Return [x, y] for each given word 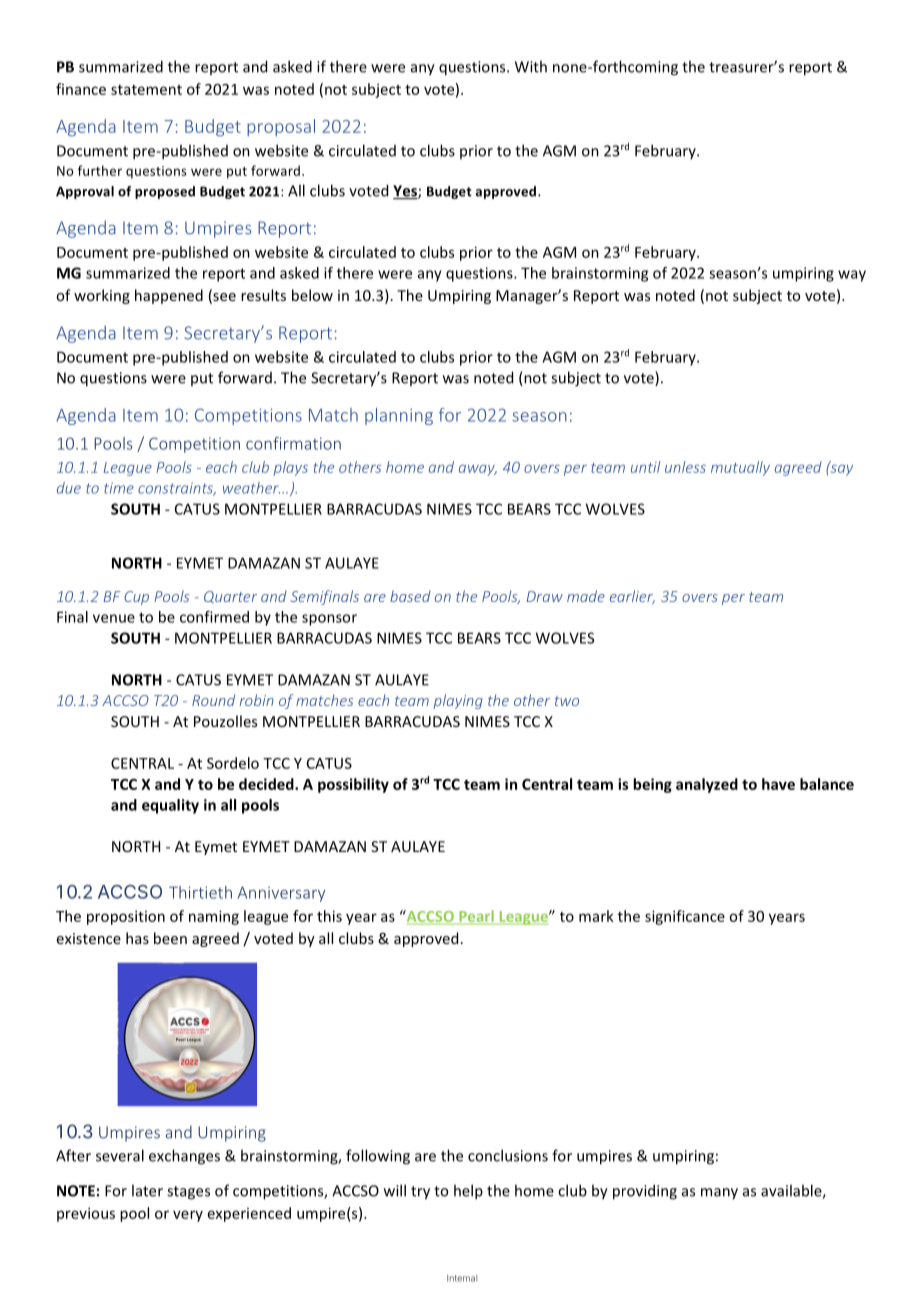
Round [213, 700]
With [531, 66]
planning [399, 416]
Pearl [476, 917]
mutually [740, 468]
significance [685, 917]
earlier [632, 597]
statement [146, 90]
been [170, 938]
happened [169, 296]
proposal [281, 127]
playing [458, 701]
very [188, 1216]
